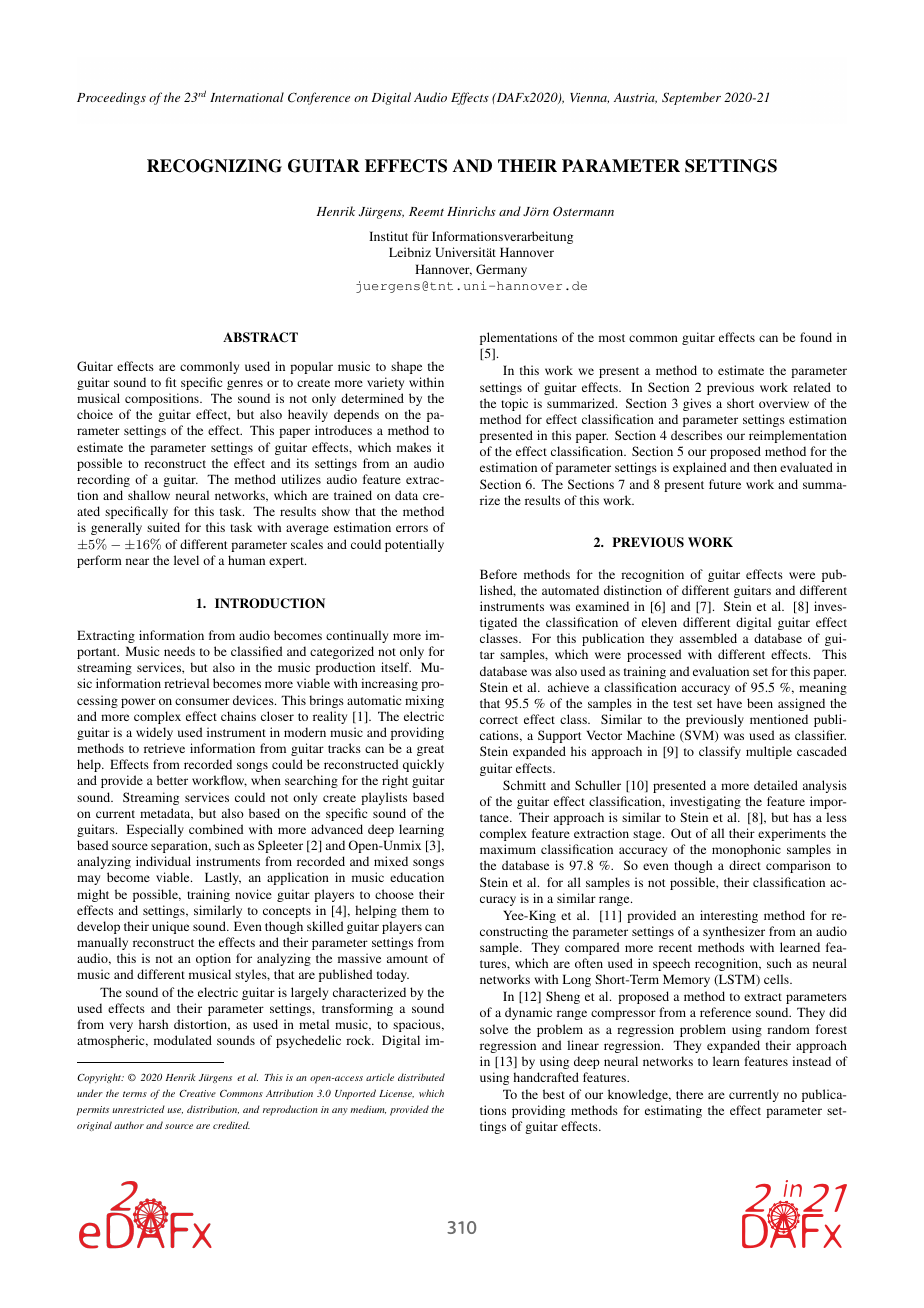  What do you see at coordinates (816, 337) in the document?
I see `found` at bounding box center [816, 337].
